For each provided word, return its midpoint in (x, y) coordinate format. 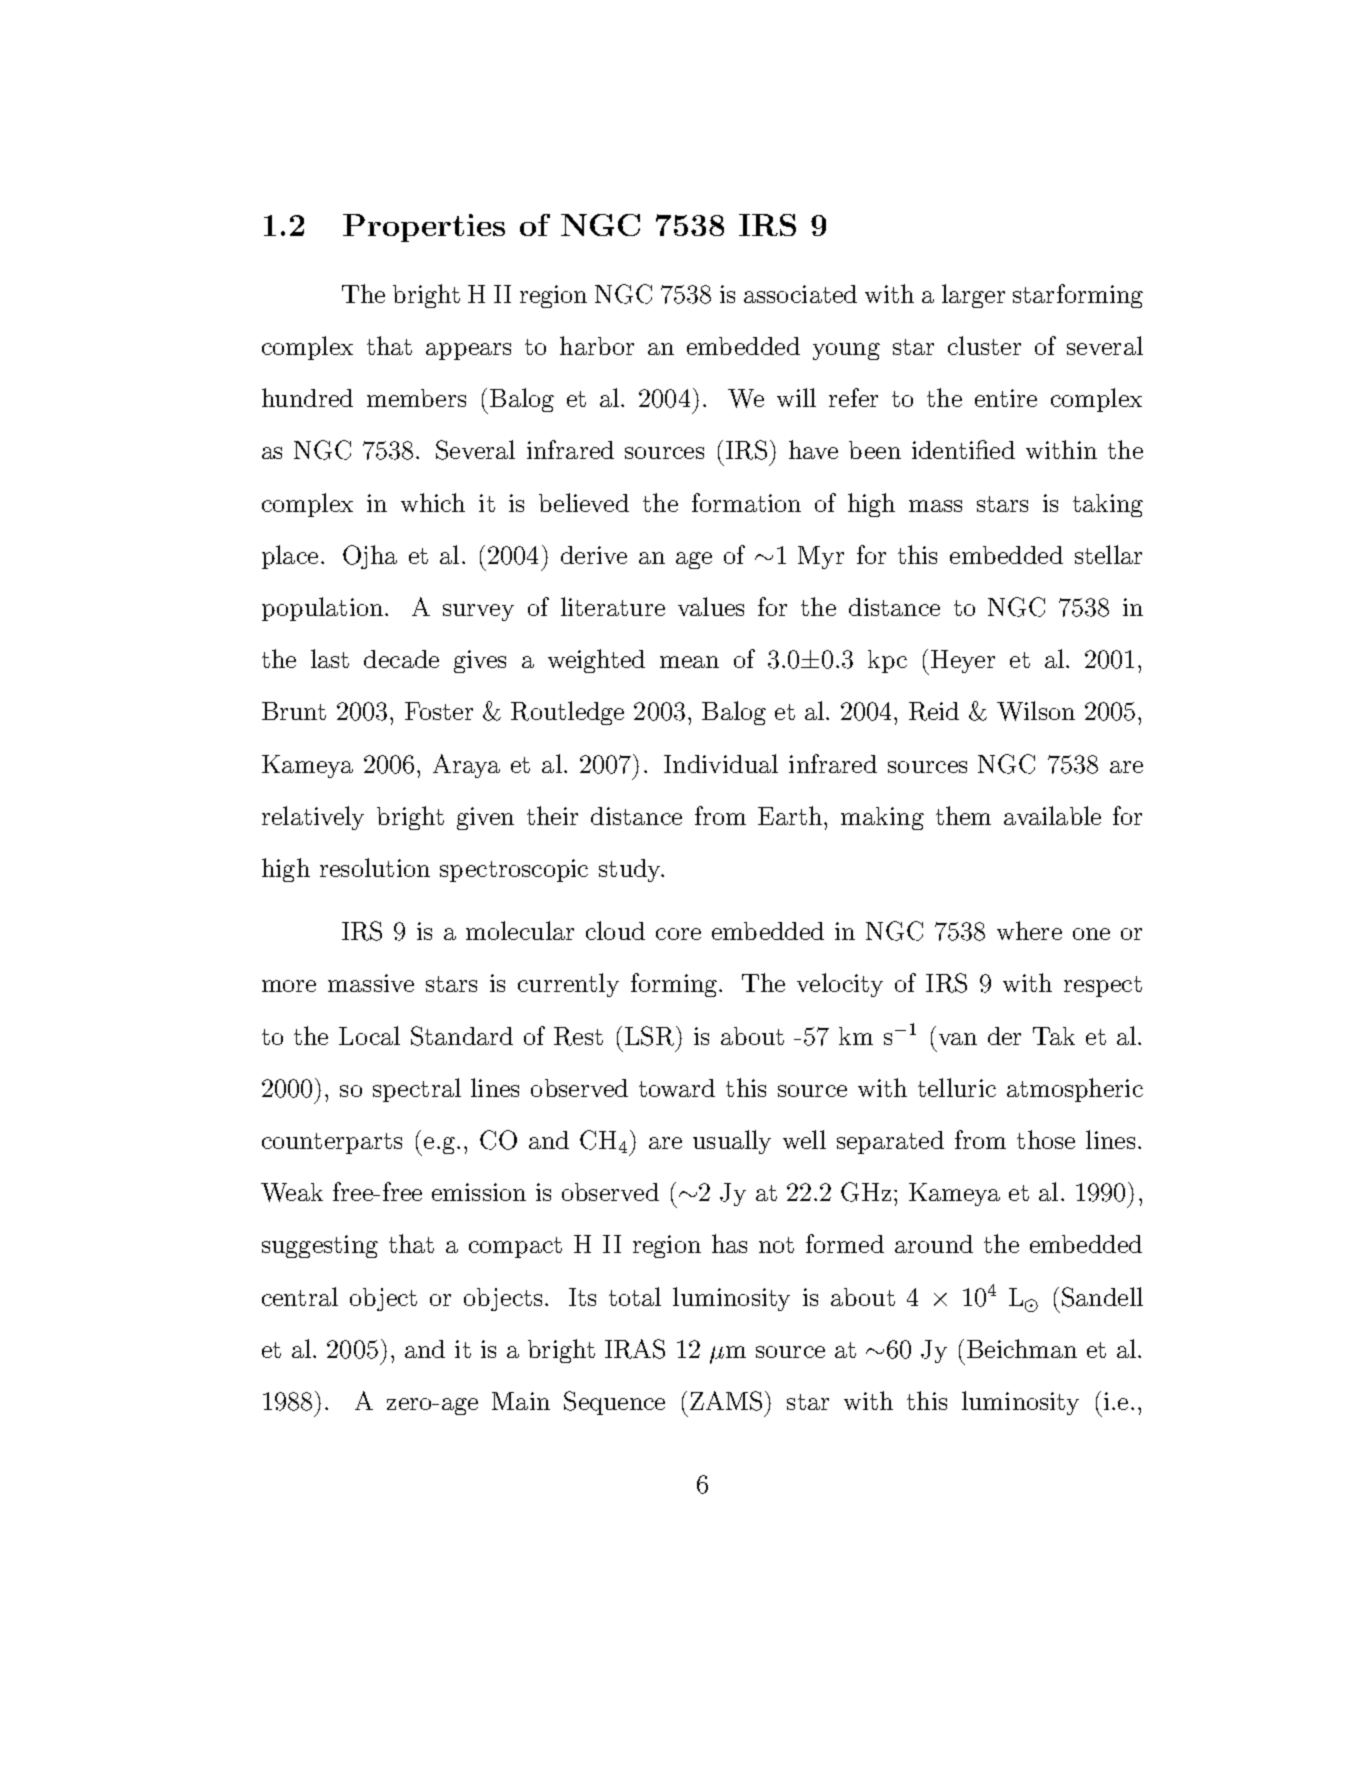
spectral (417, 1090)
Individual (721, 763)
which (433, 502)
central (300, 1296)
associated (800, 294)
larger (973, 296)
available (1052, 815)
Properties (424, 228)
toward (677, 1088)
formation (746, 502)
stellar (1108, 554)
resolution (375, 867)
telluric (957, 1087)
